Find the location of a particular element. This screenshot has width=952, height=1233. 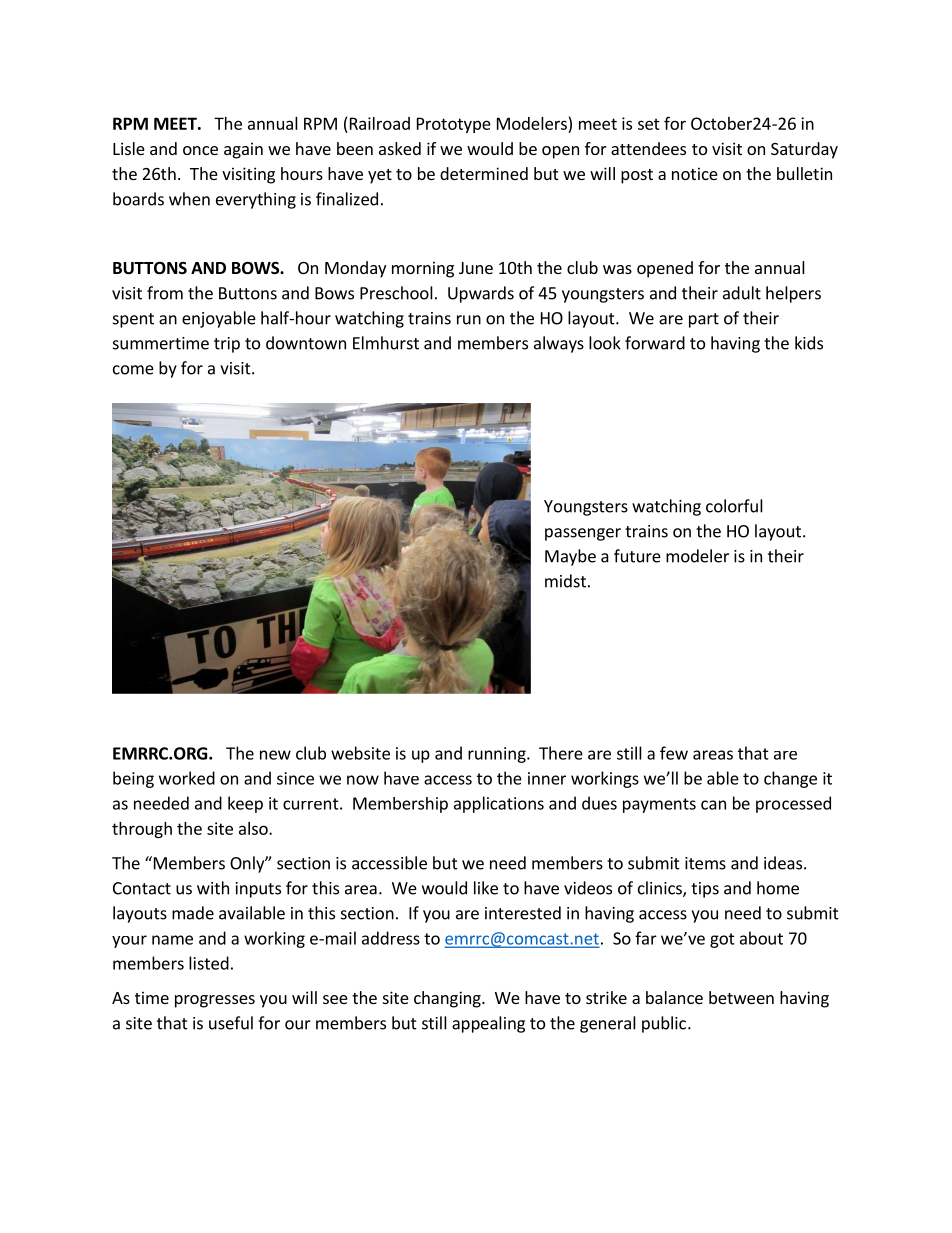

new is located at coordinates (275, 755).
